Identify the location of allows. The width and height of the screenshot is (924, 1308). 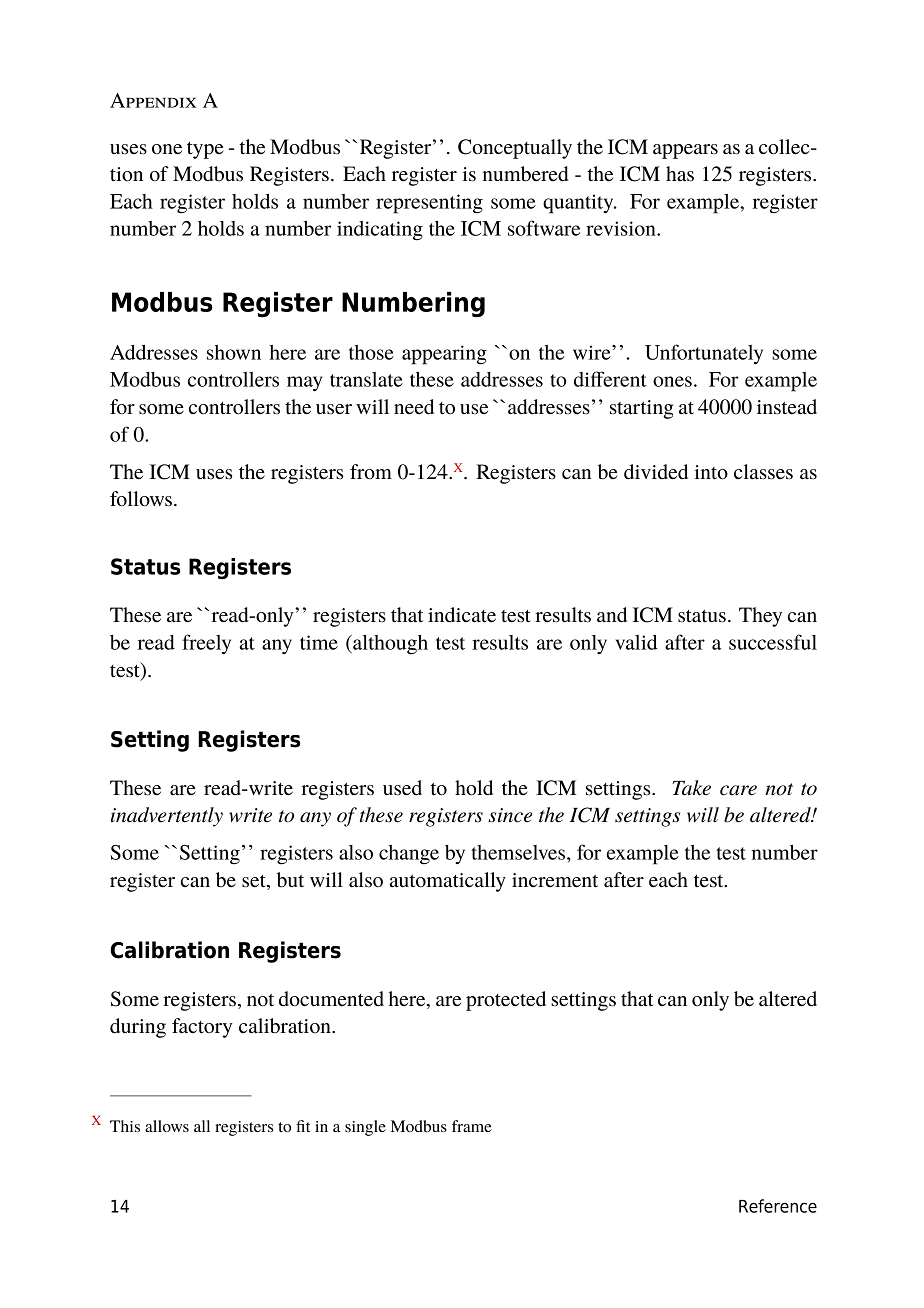
(167, 1126).
